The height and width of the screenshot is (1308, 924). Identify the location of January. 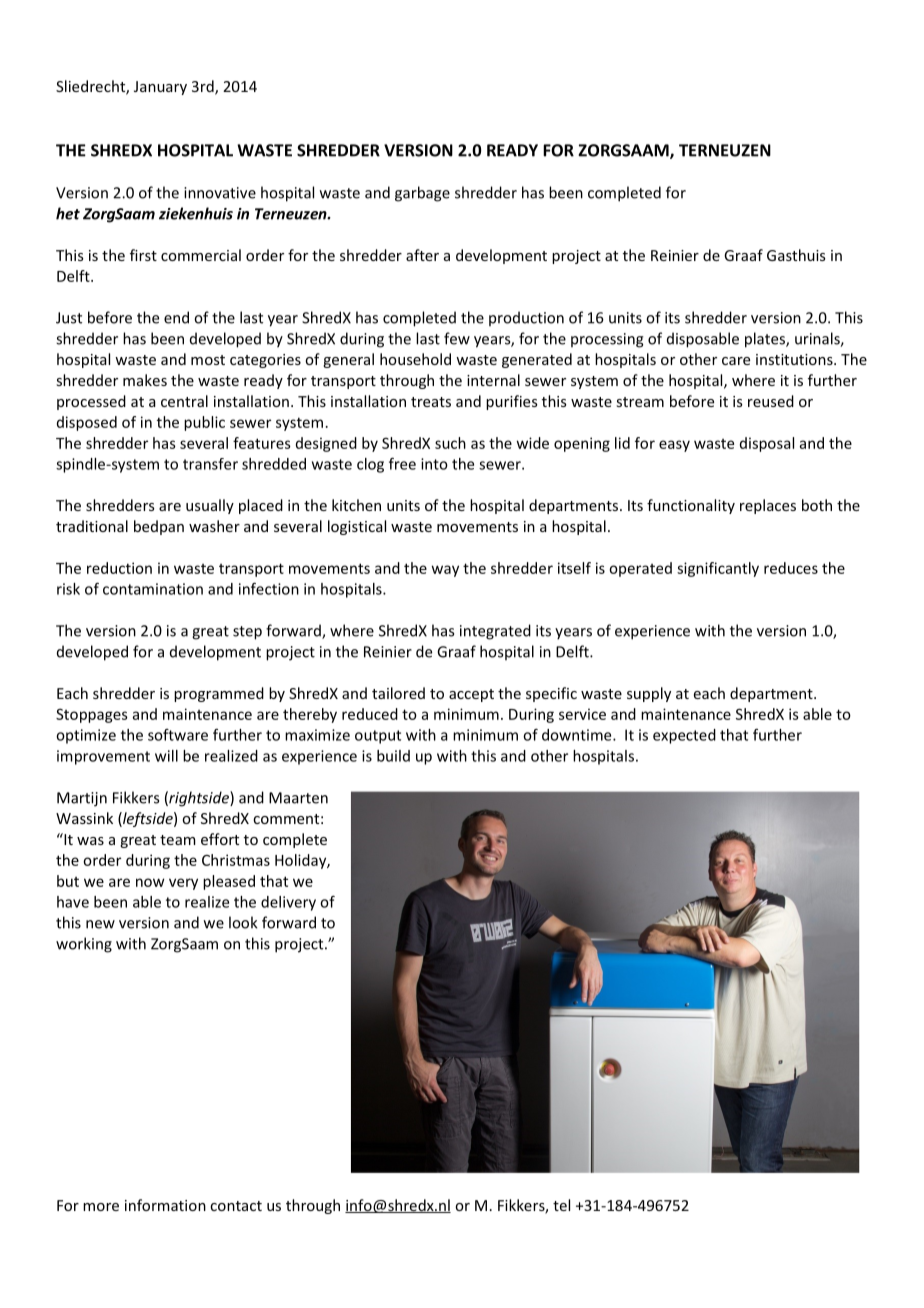
(160, 88).
